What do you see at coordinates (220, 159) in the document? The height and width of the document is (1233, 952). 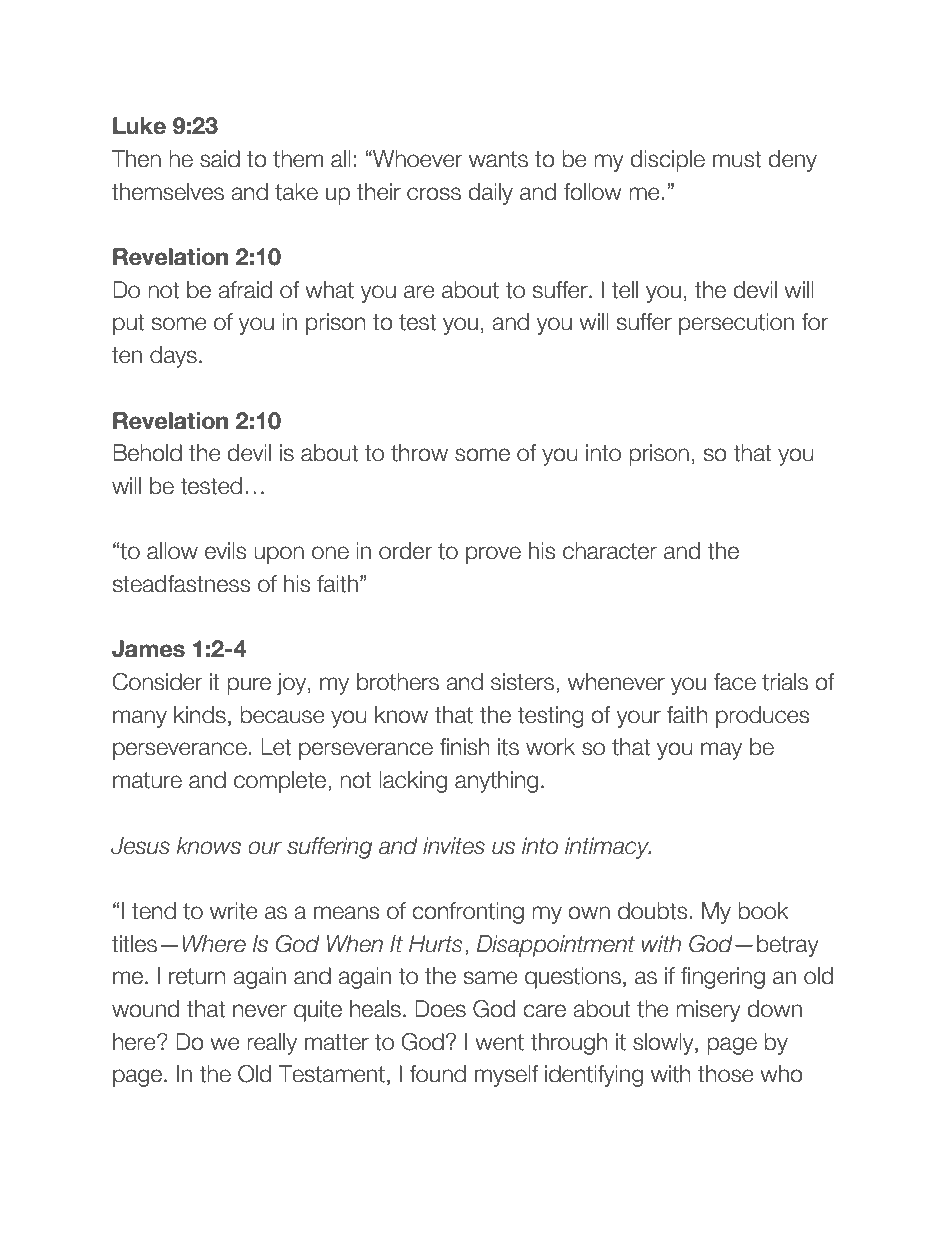 I see `said` at bounding box center [220, 159].
